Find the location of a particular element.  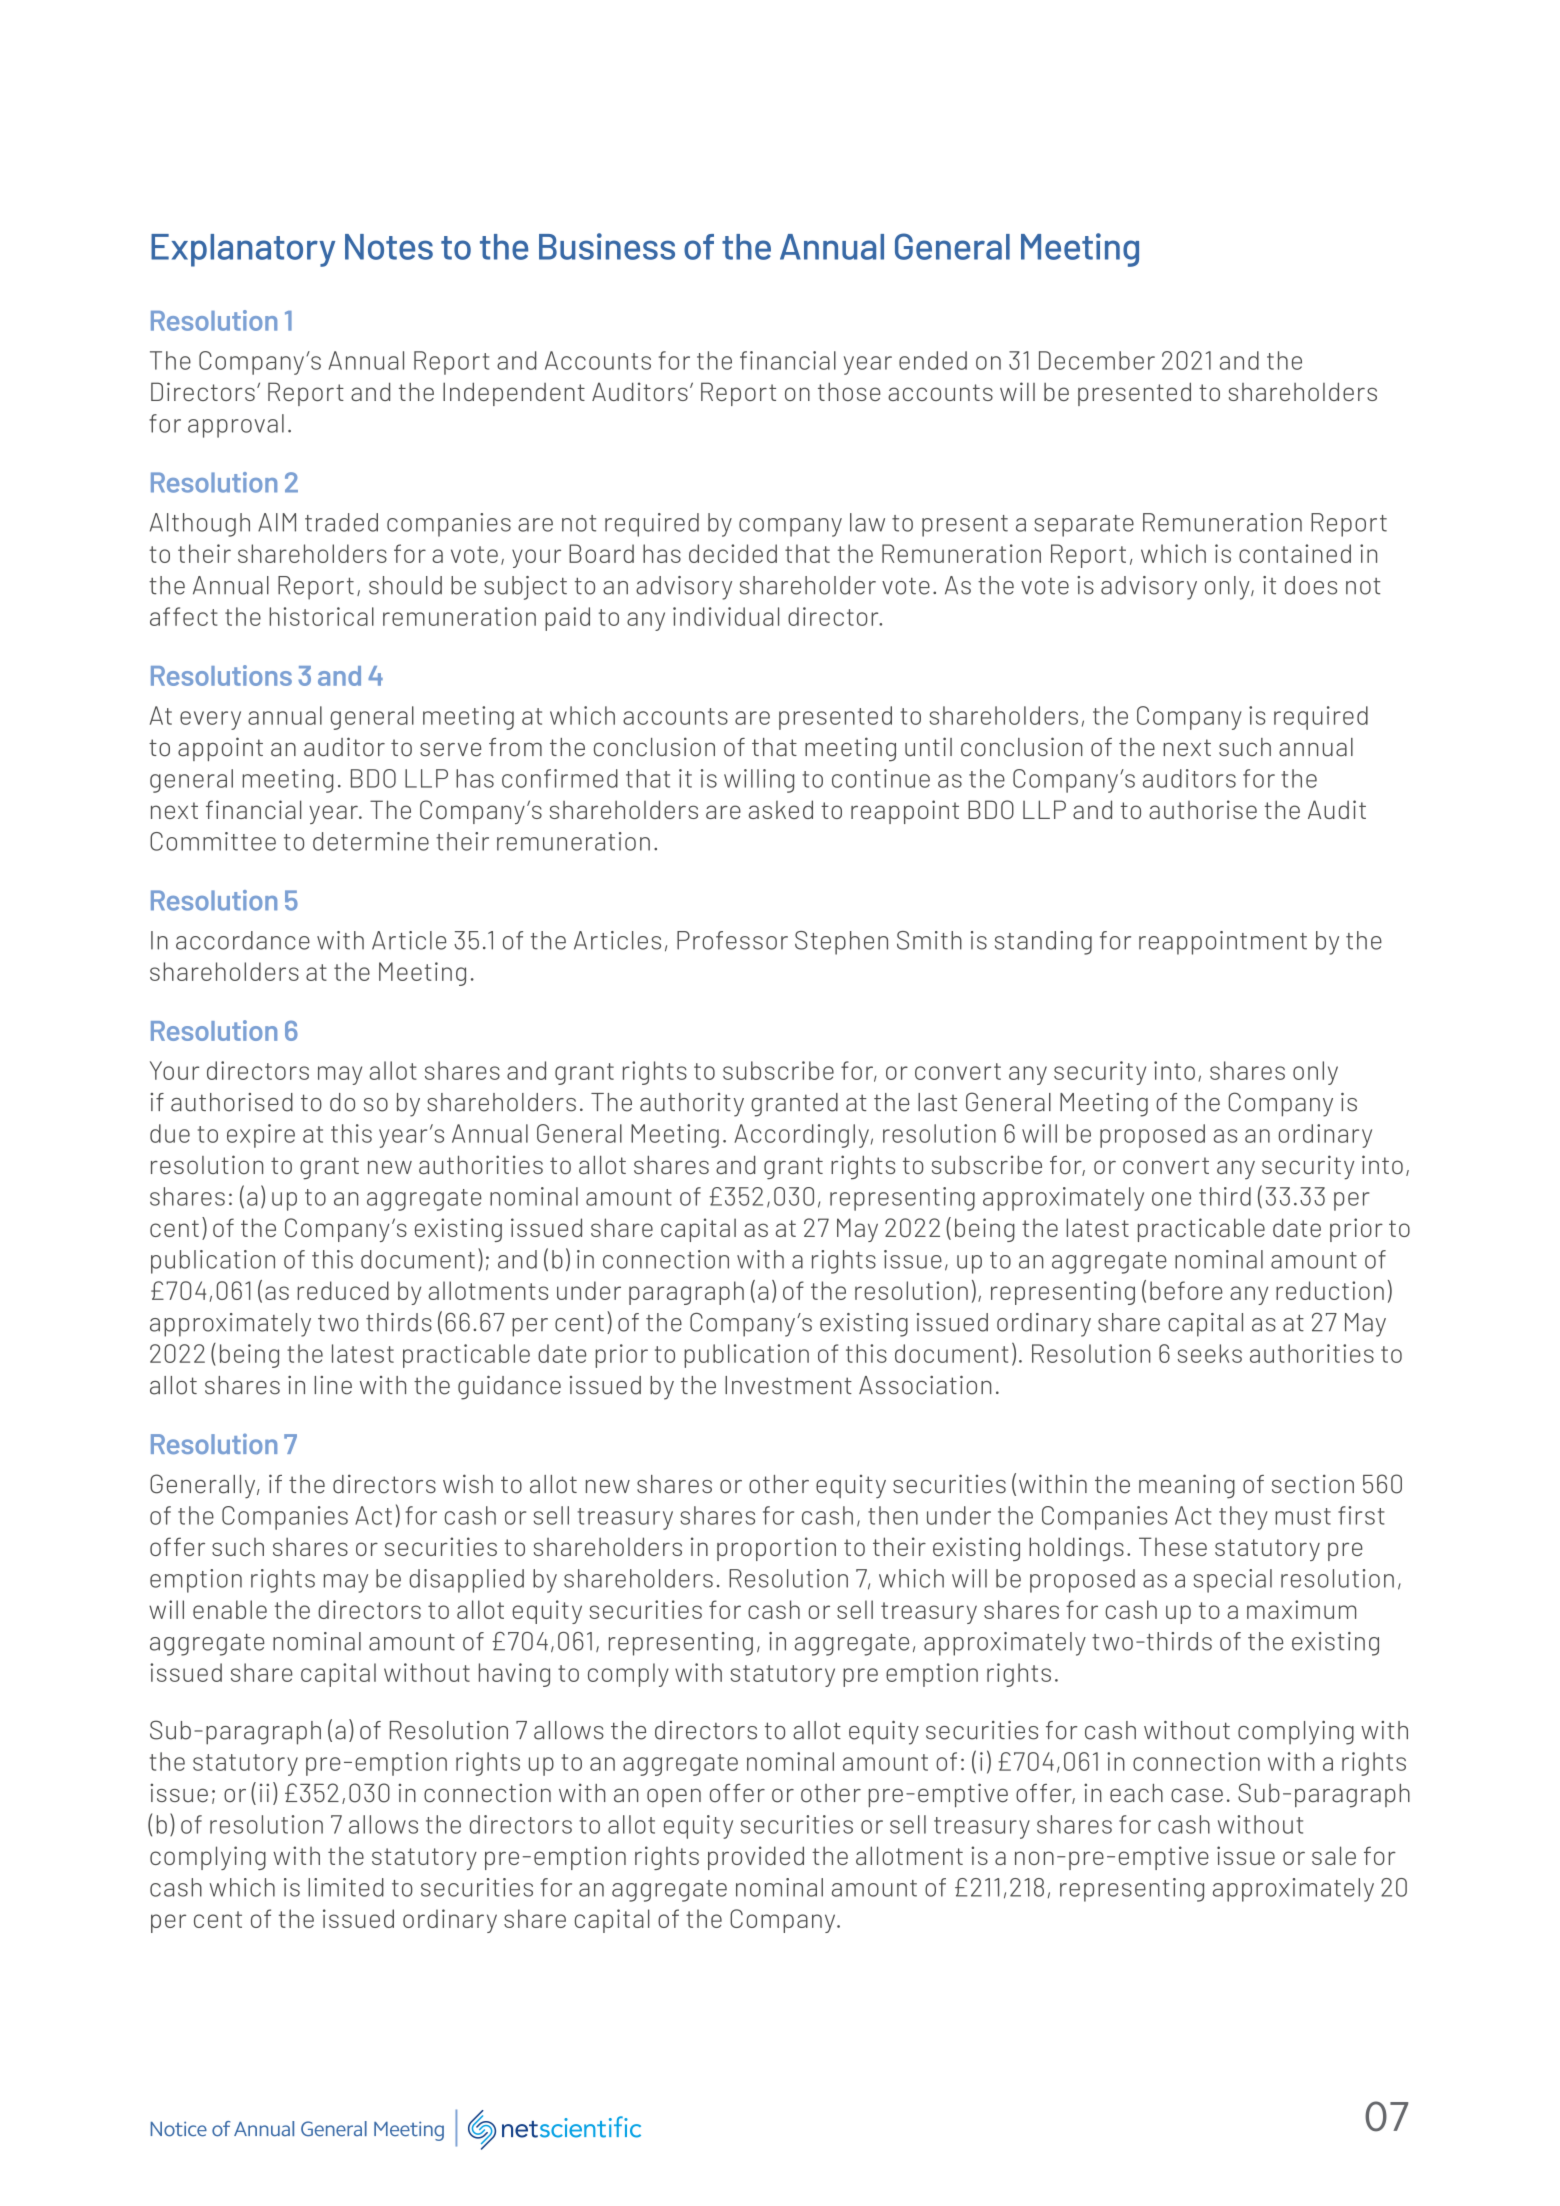

expire is located at coordinates (261, 1136).
